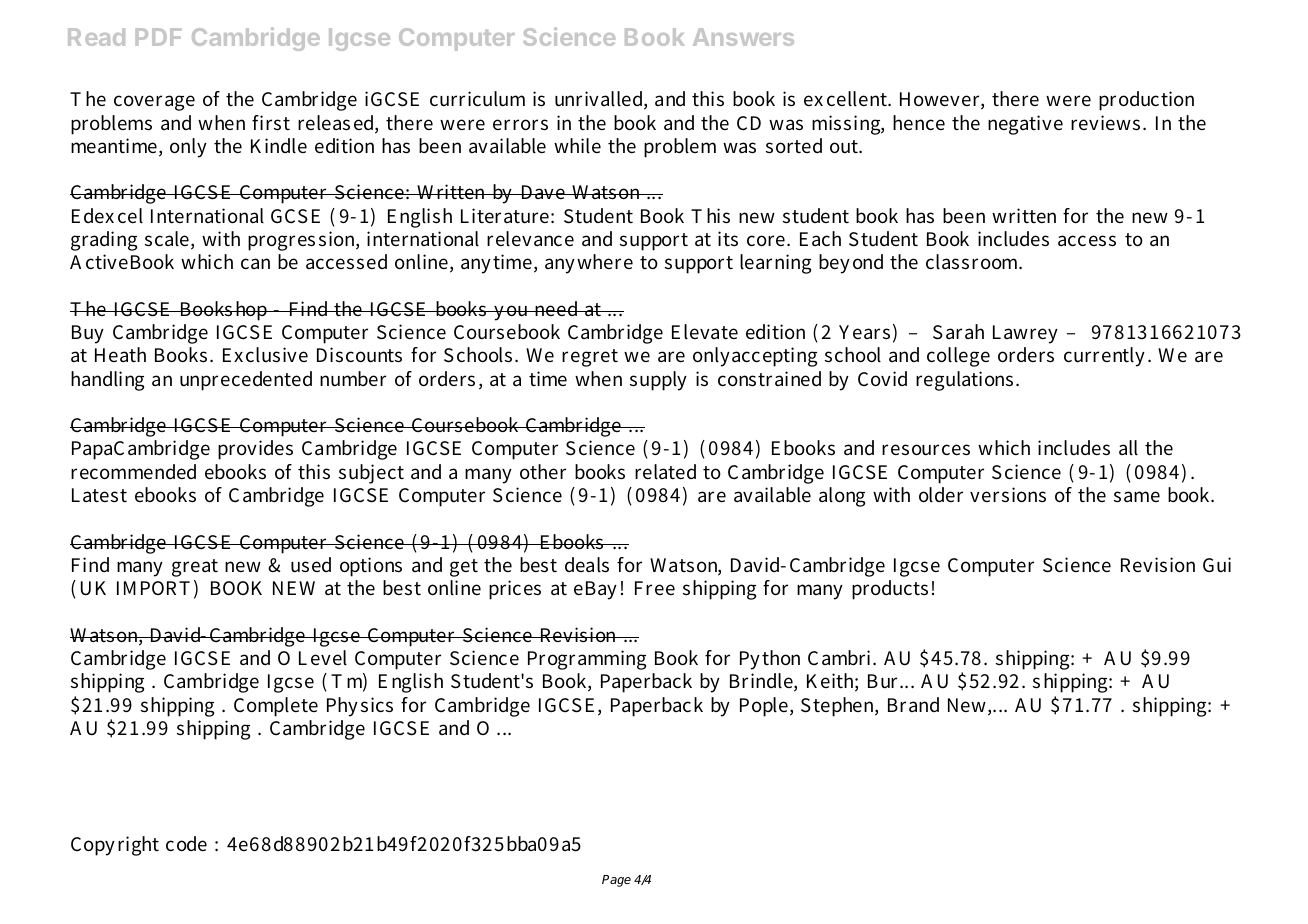 This screenshot has width=1308, height=924. Describe the element at coordinates (1137, 497) in the screenshot. I see `same` at that location.
